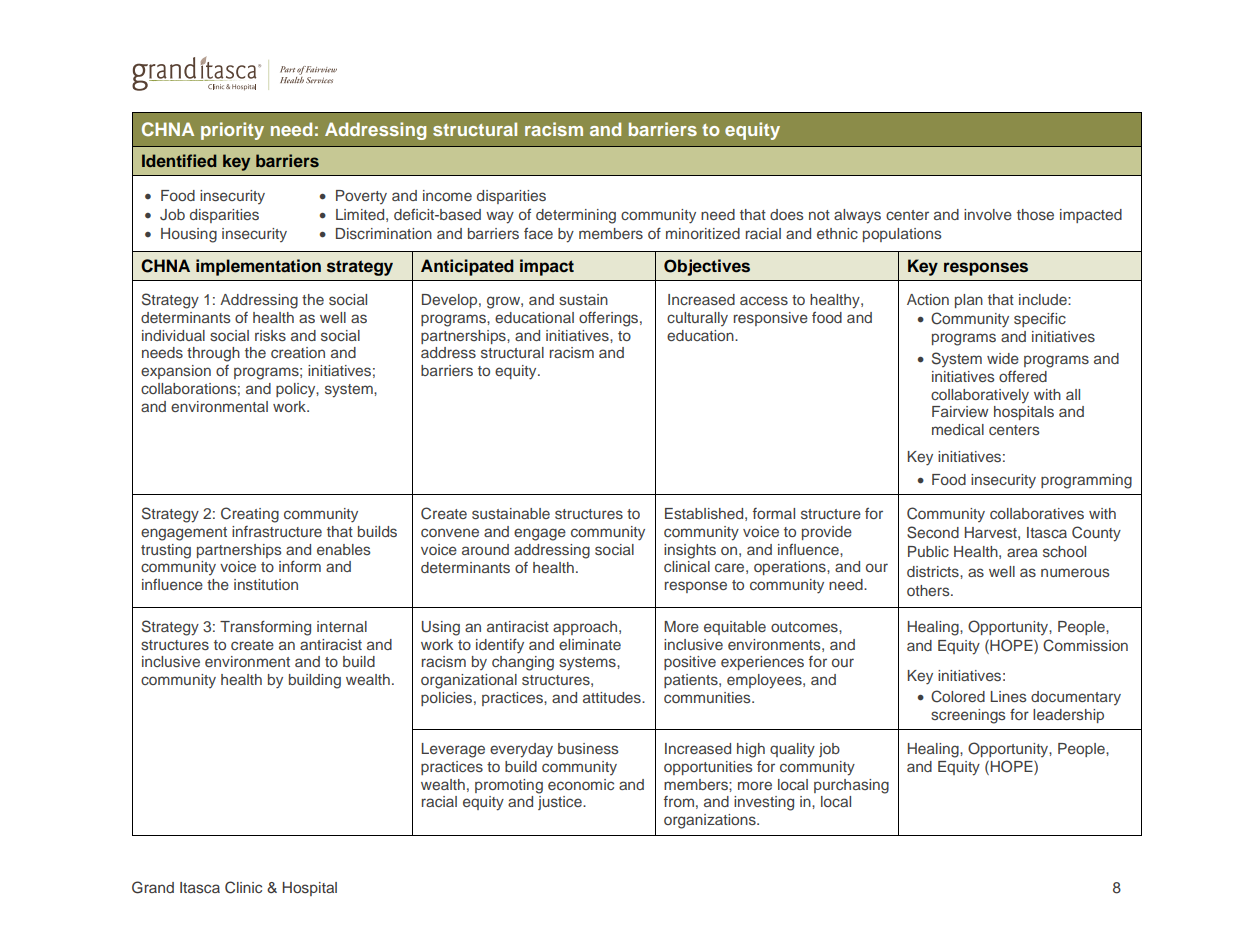 This document has height=952, width=1233. What do you see at coordinates (250, 515) in the document?
I see `Creating` at bounding box center [250, 515].
